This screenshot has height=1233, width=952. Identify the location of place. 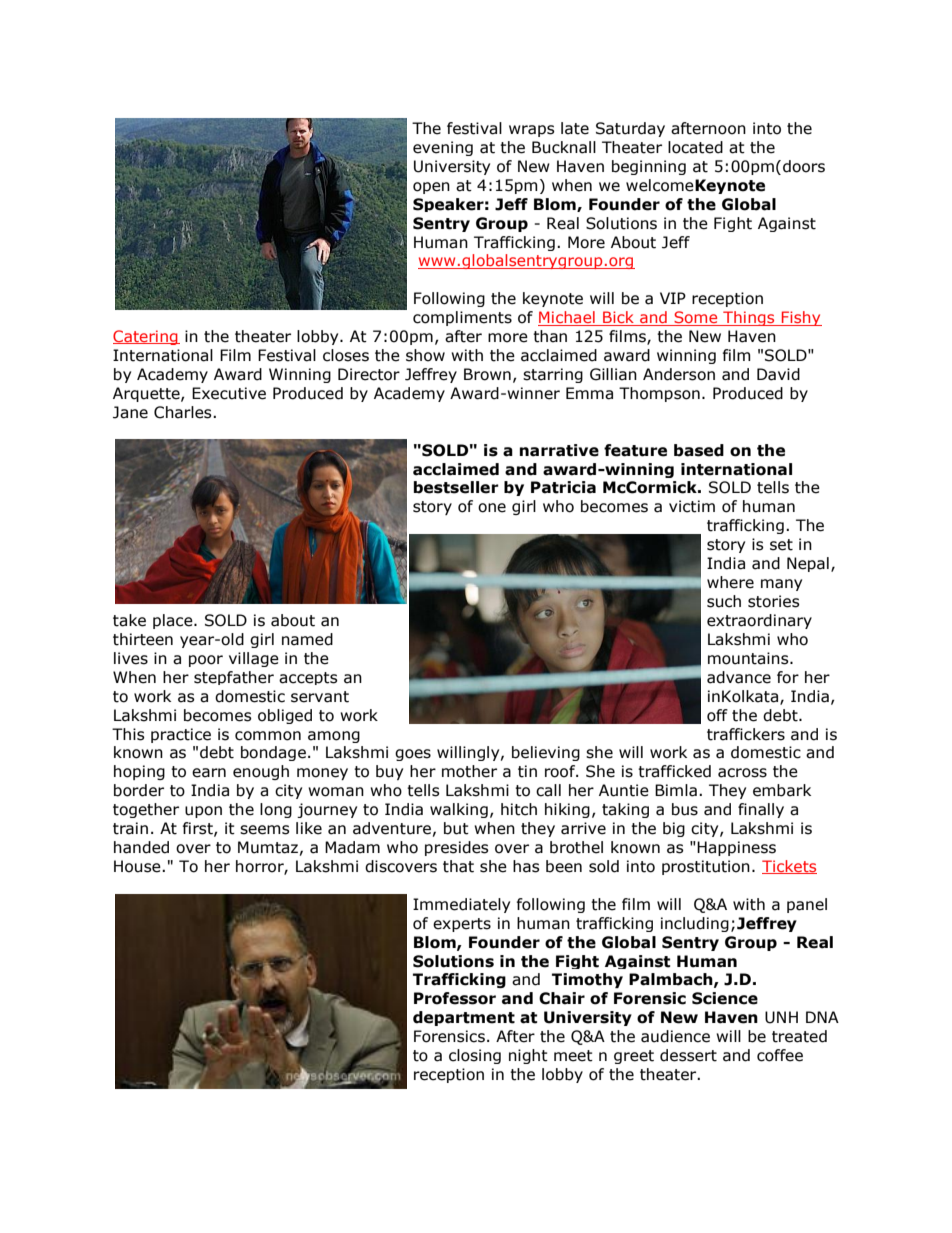
(174, 621).
